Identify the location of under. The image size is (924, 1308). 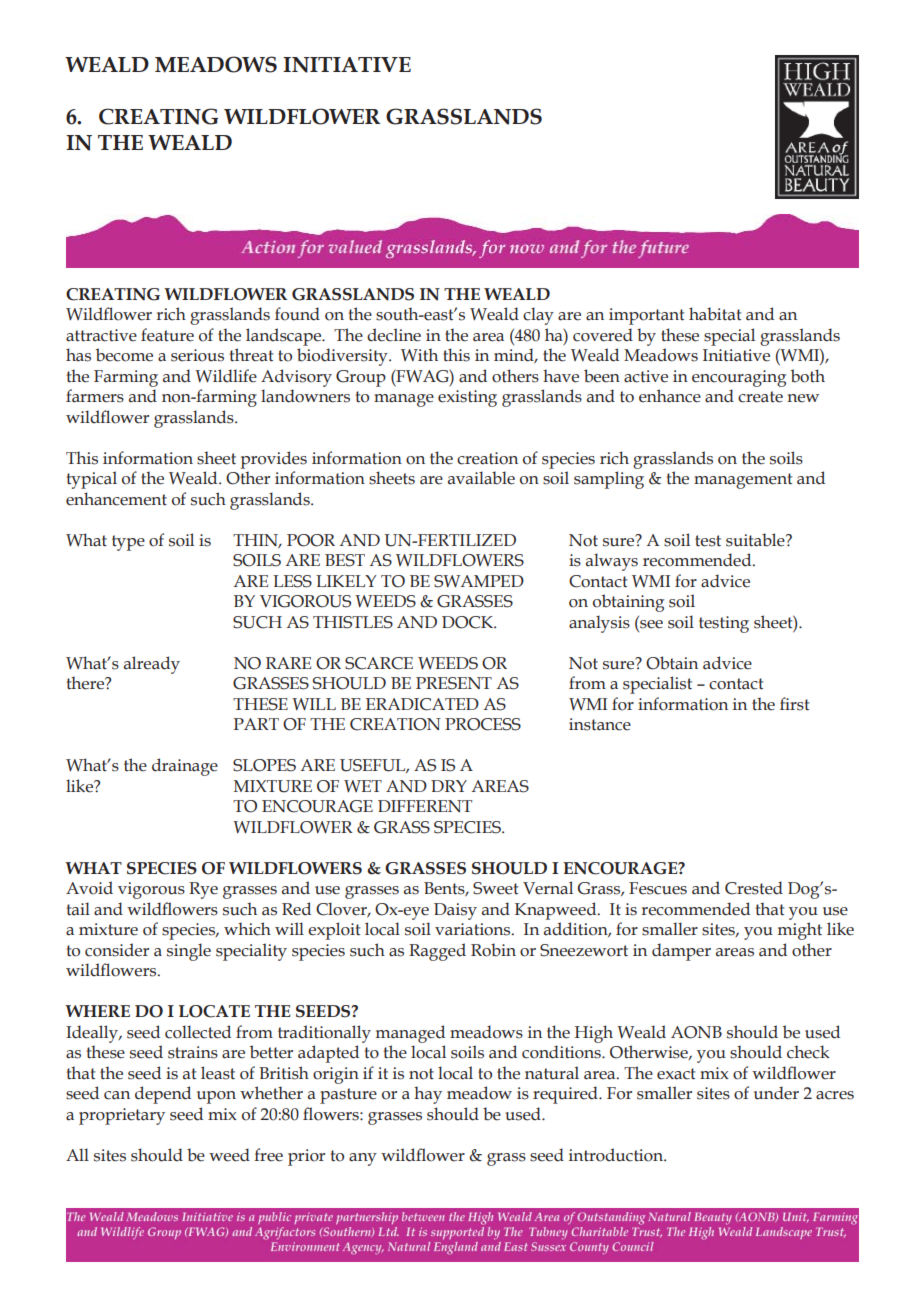
(776, 1093).
